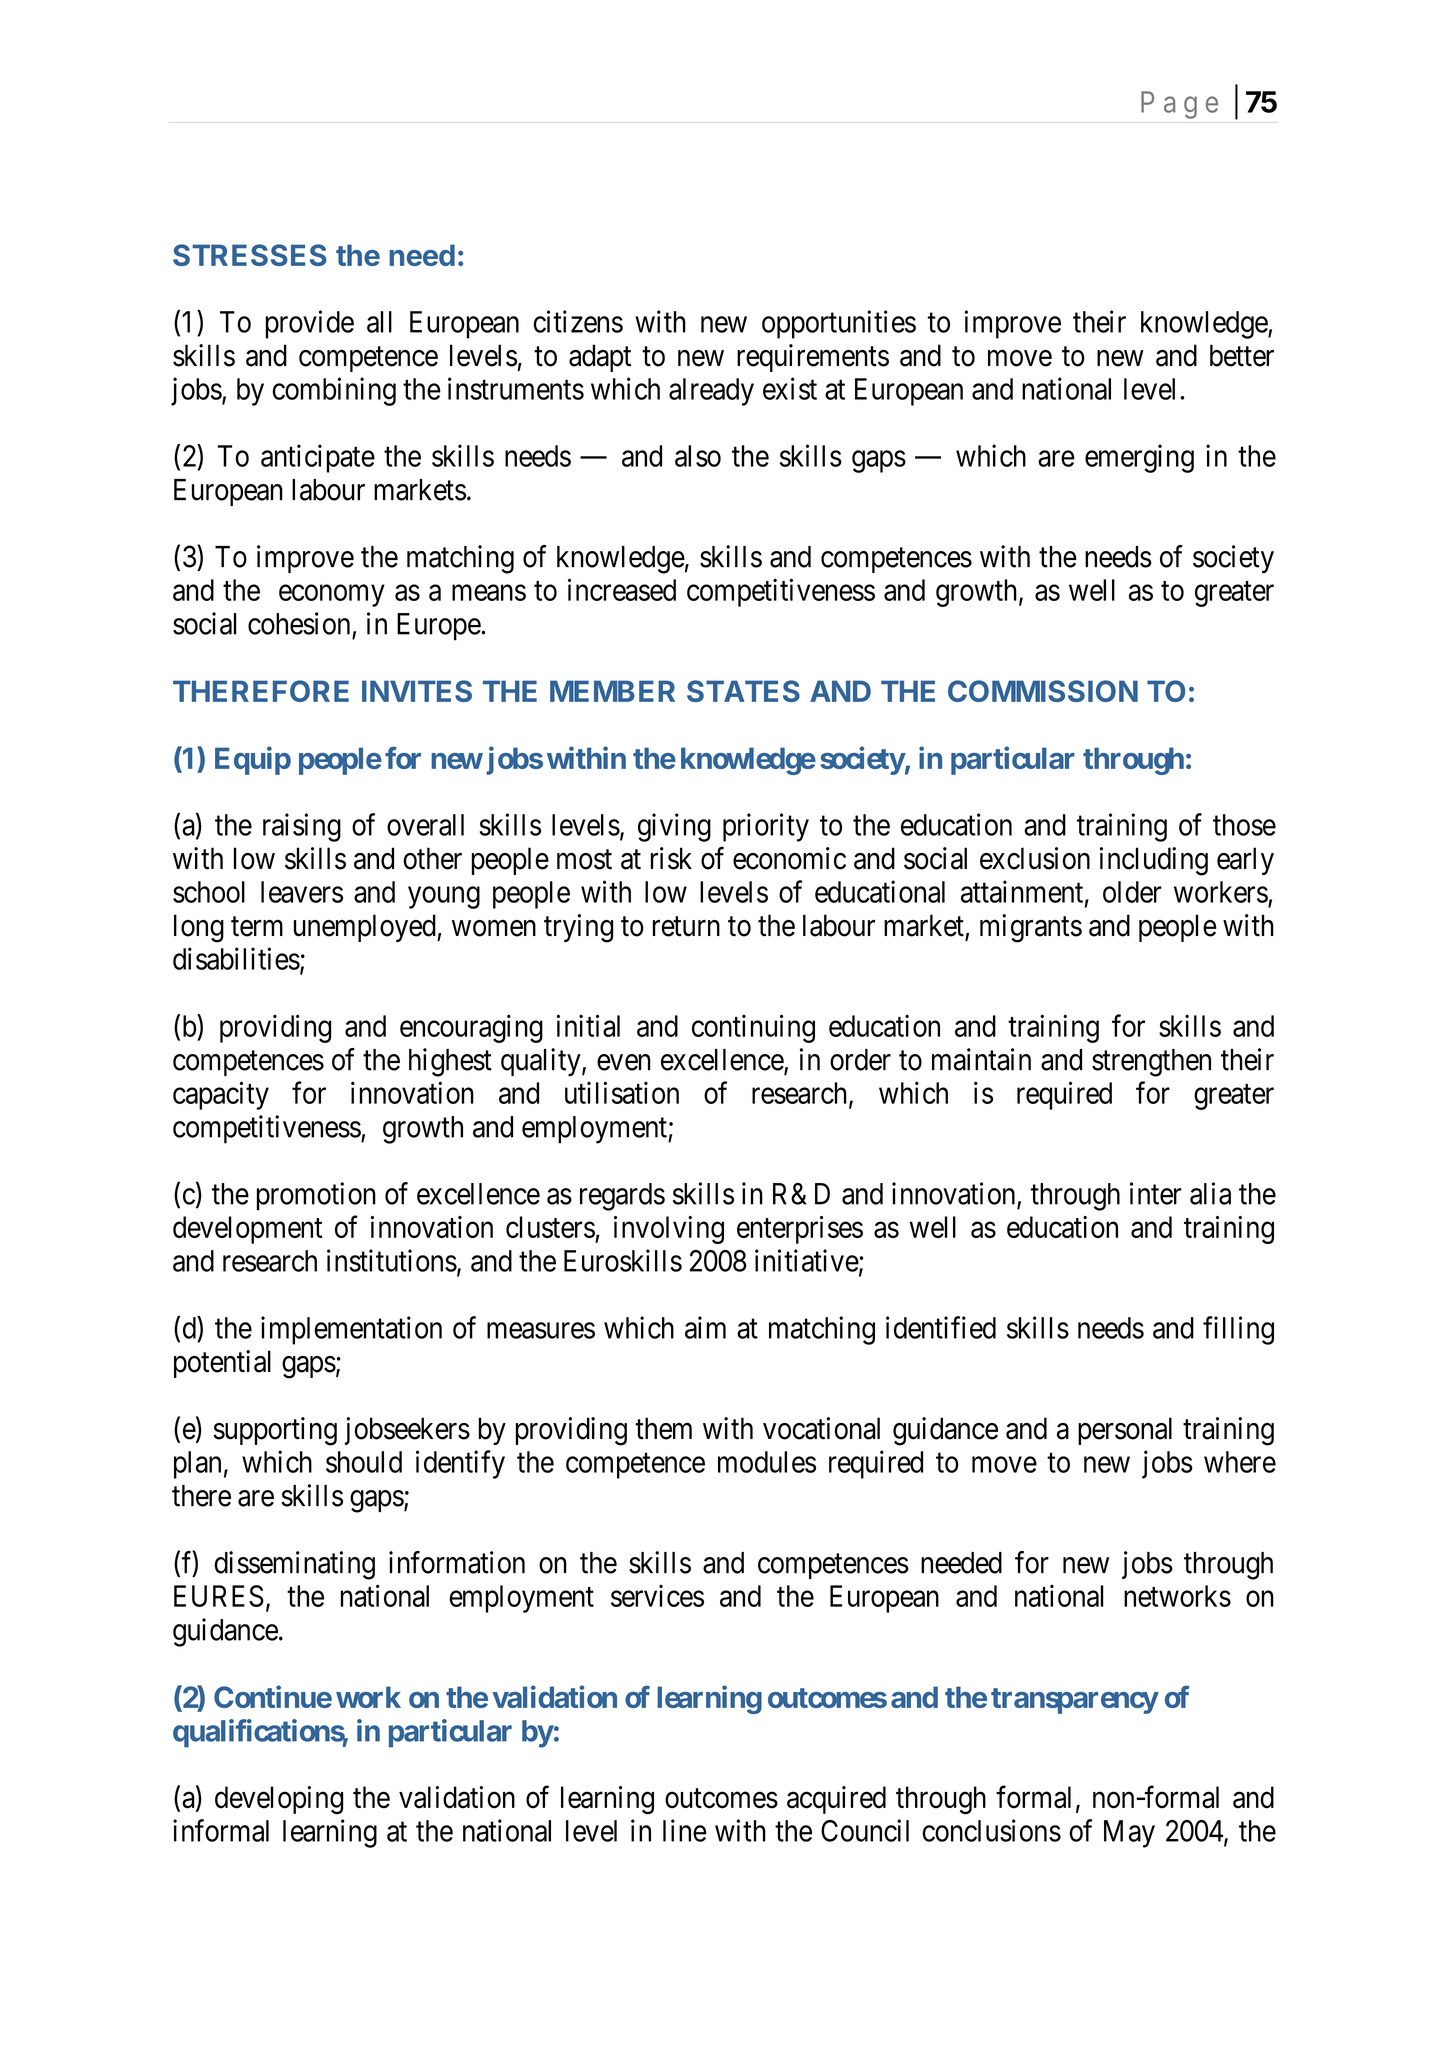 Image resolution: width=1446 pixels, height=2046 pixels. Describe the element at coordinates (685, 1830) in the page. I see `line` at that location.
